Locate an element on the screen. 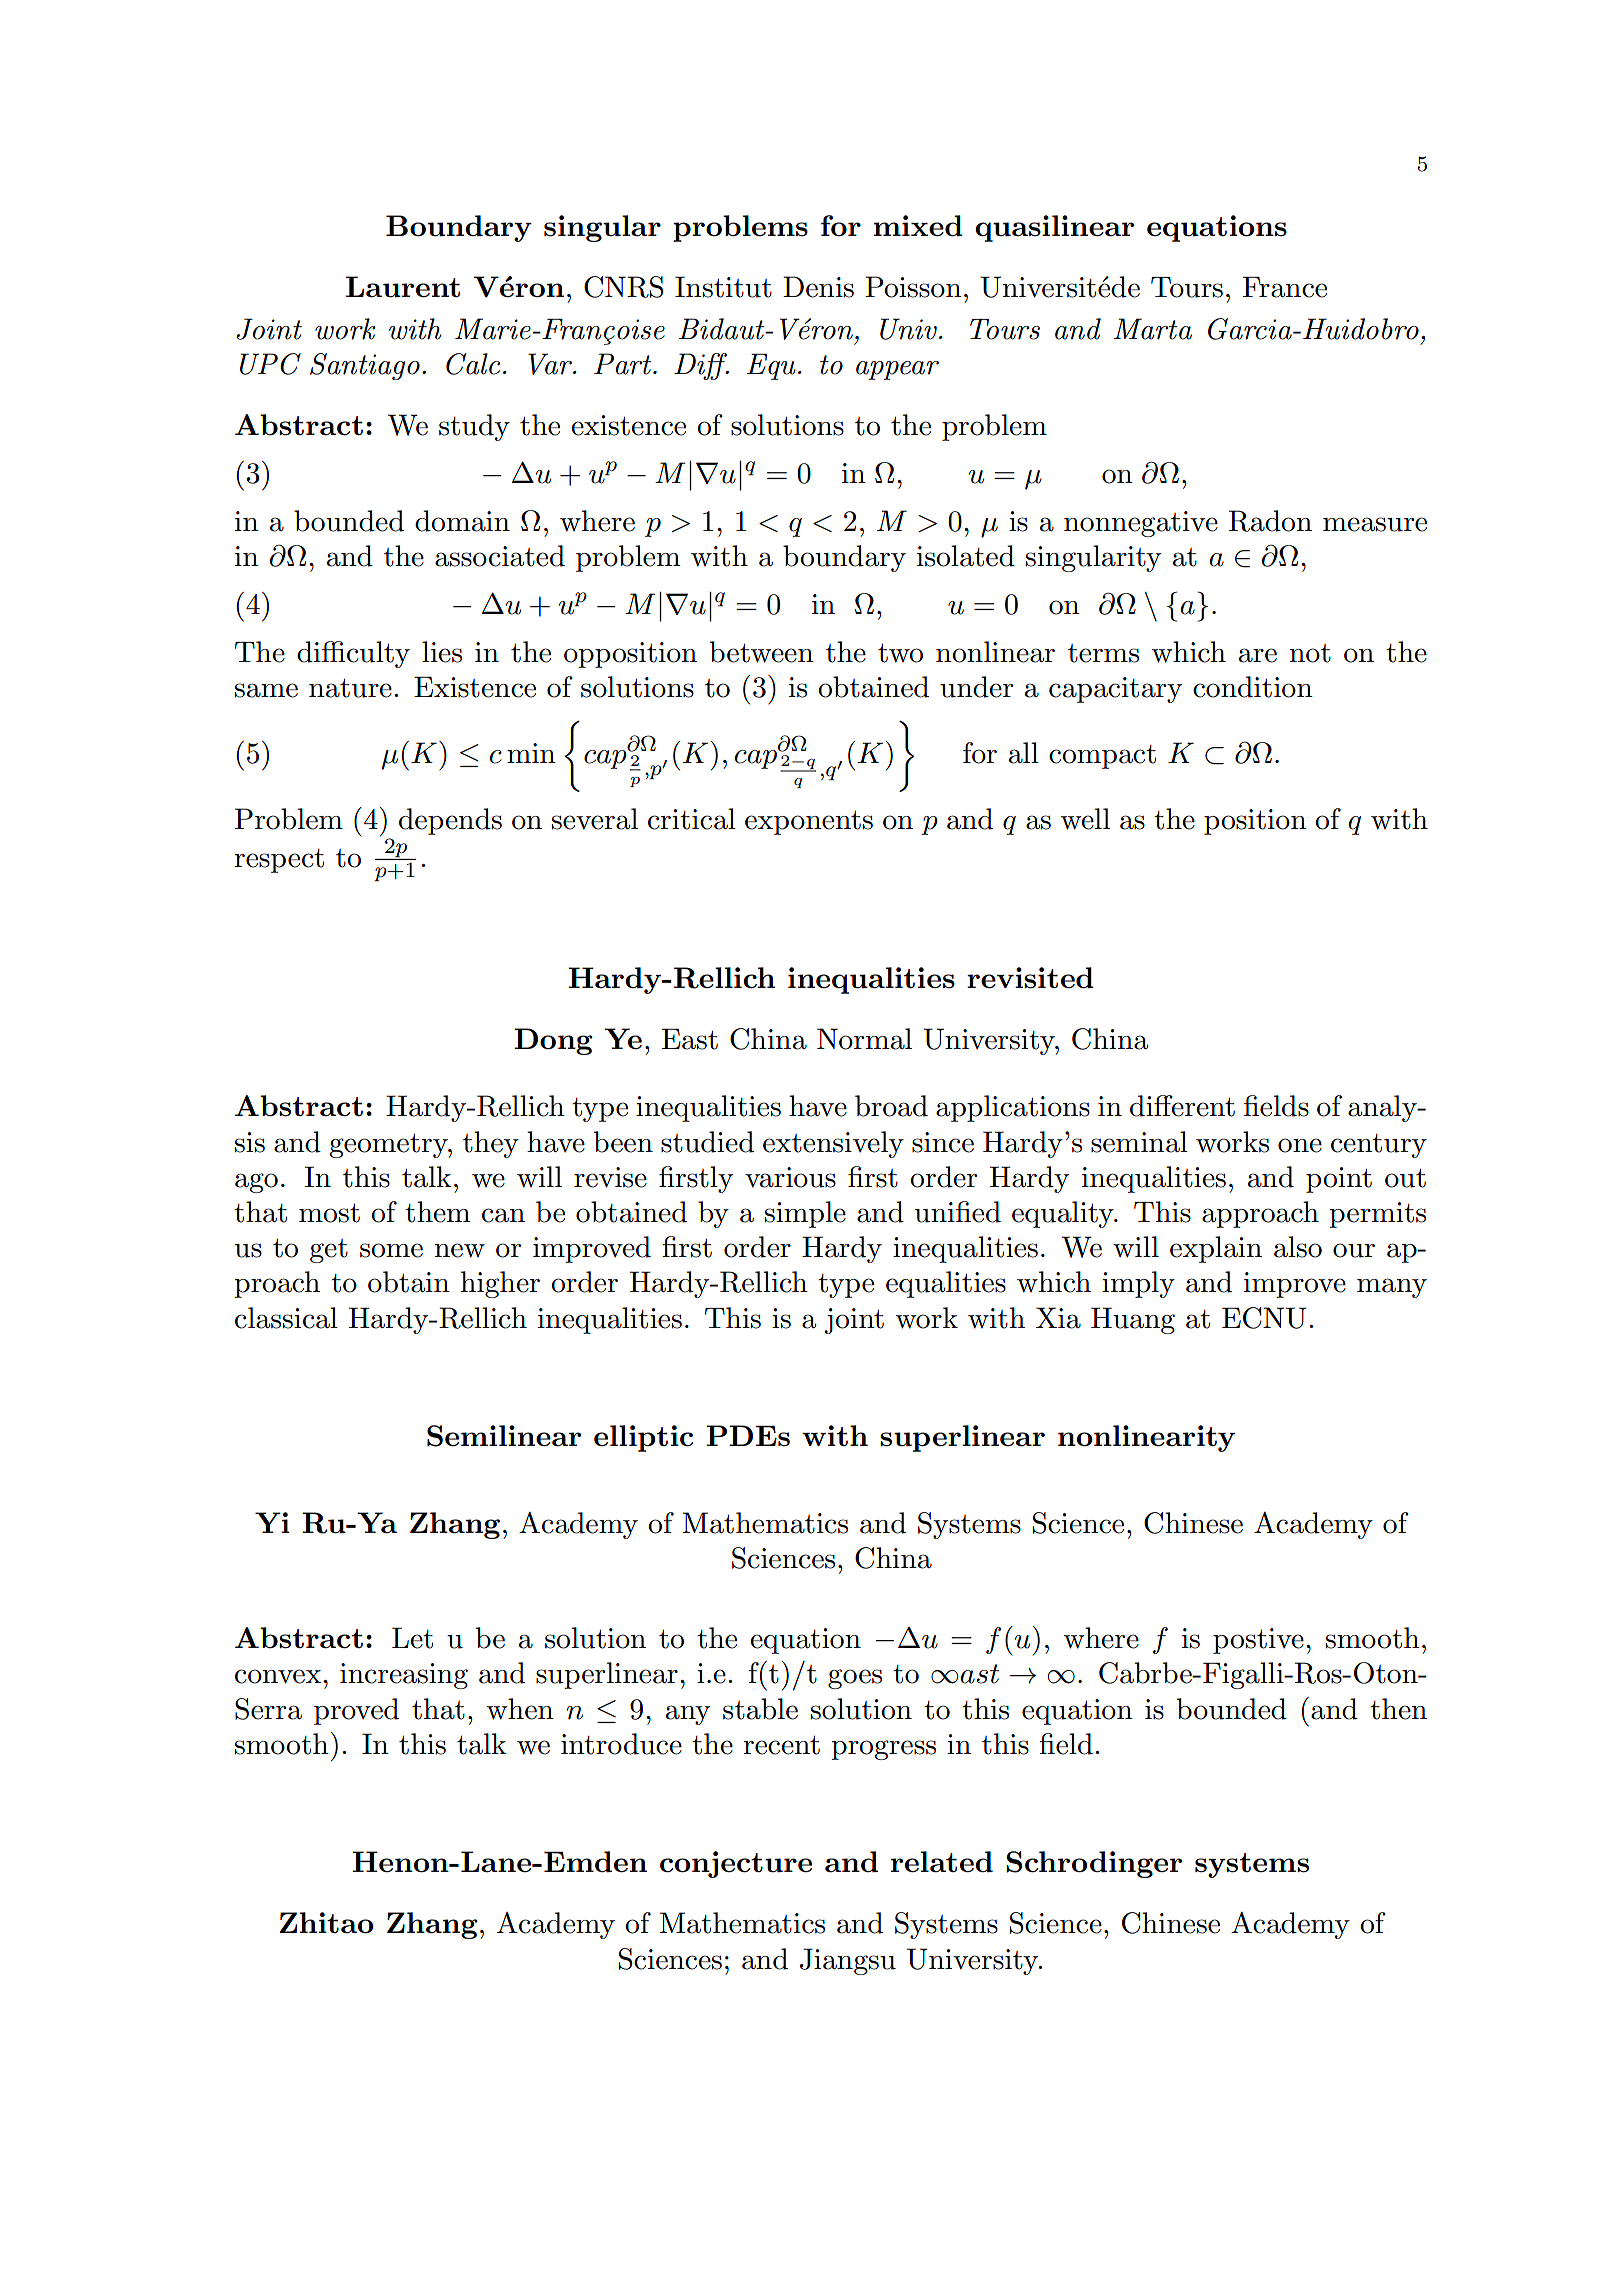  Schrodinger is located at coordinates (1094, 1864).
